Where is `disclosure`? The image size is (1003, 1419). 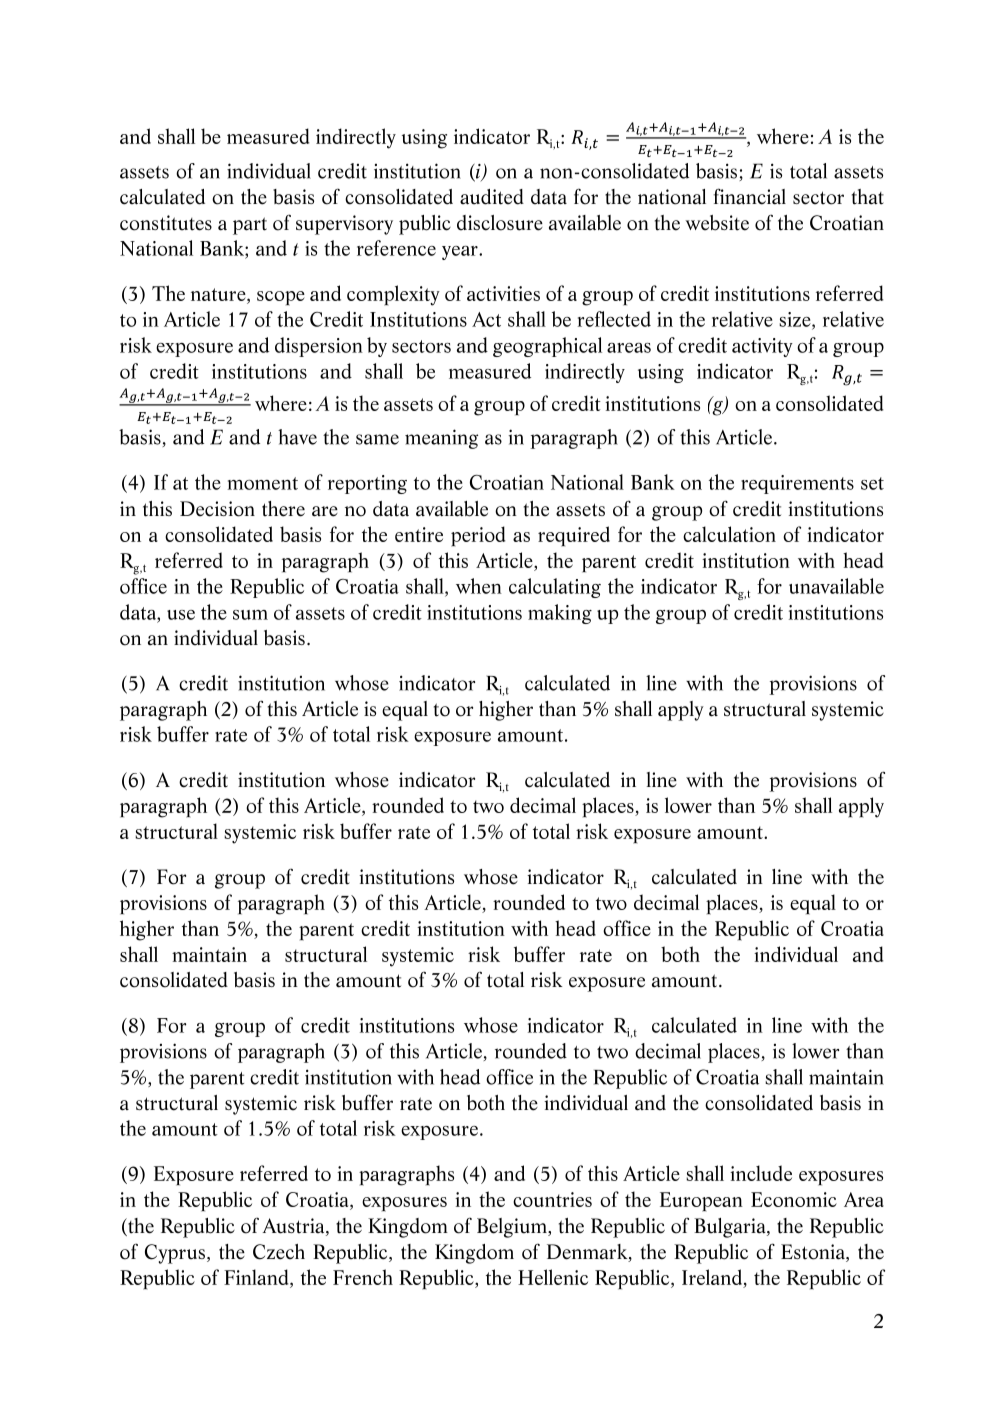 disclosure is located at coordinates (500, 223).
